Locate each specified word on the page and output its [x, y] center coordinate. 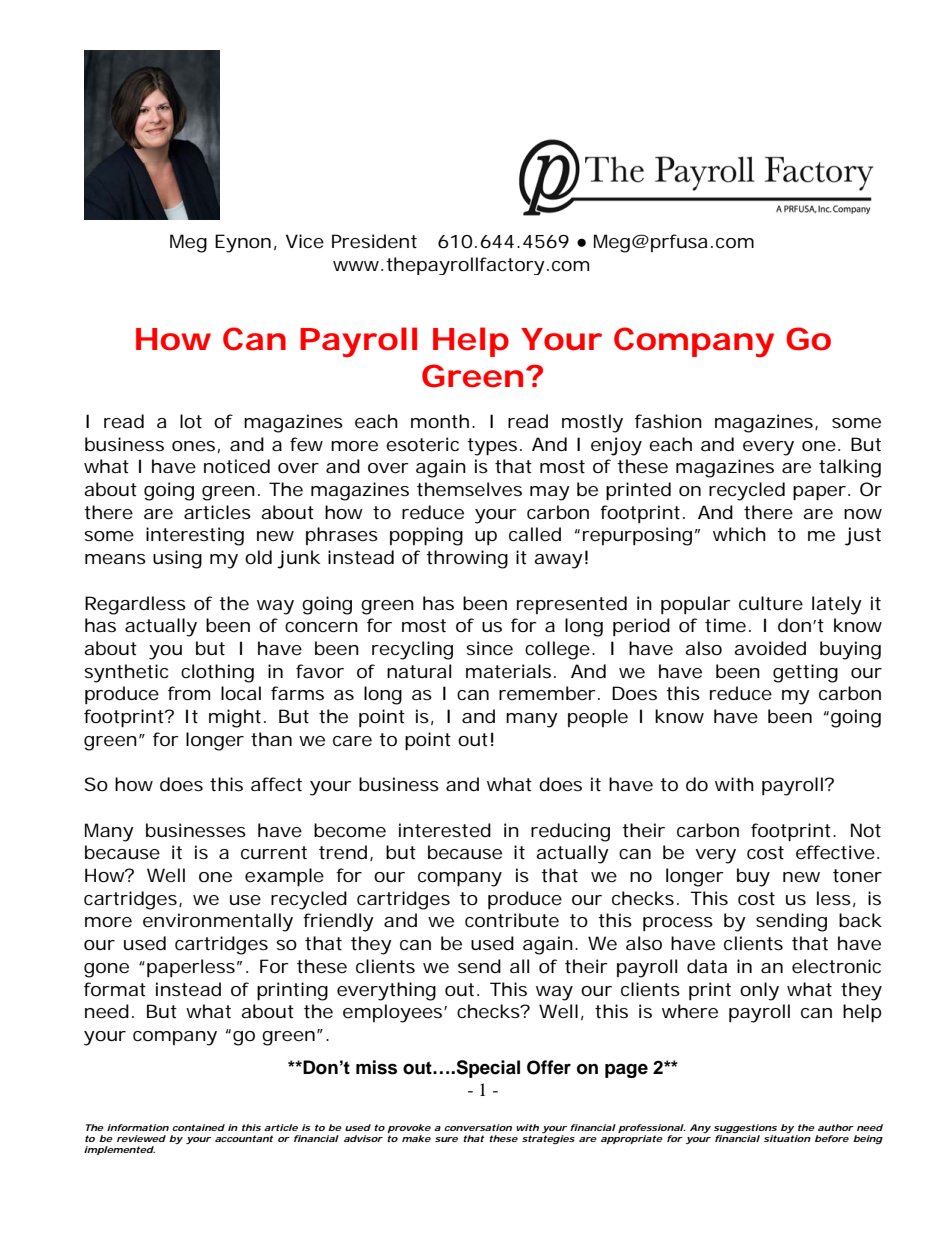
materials [508, 671]
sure [446, 1139]
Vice [305, 241]
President [374, 241]
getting [805, 673]
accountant [244, 1138]
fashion [668, 421]
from [189, 693]
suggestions [745, 1128]
